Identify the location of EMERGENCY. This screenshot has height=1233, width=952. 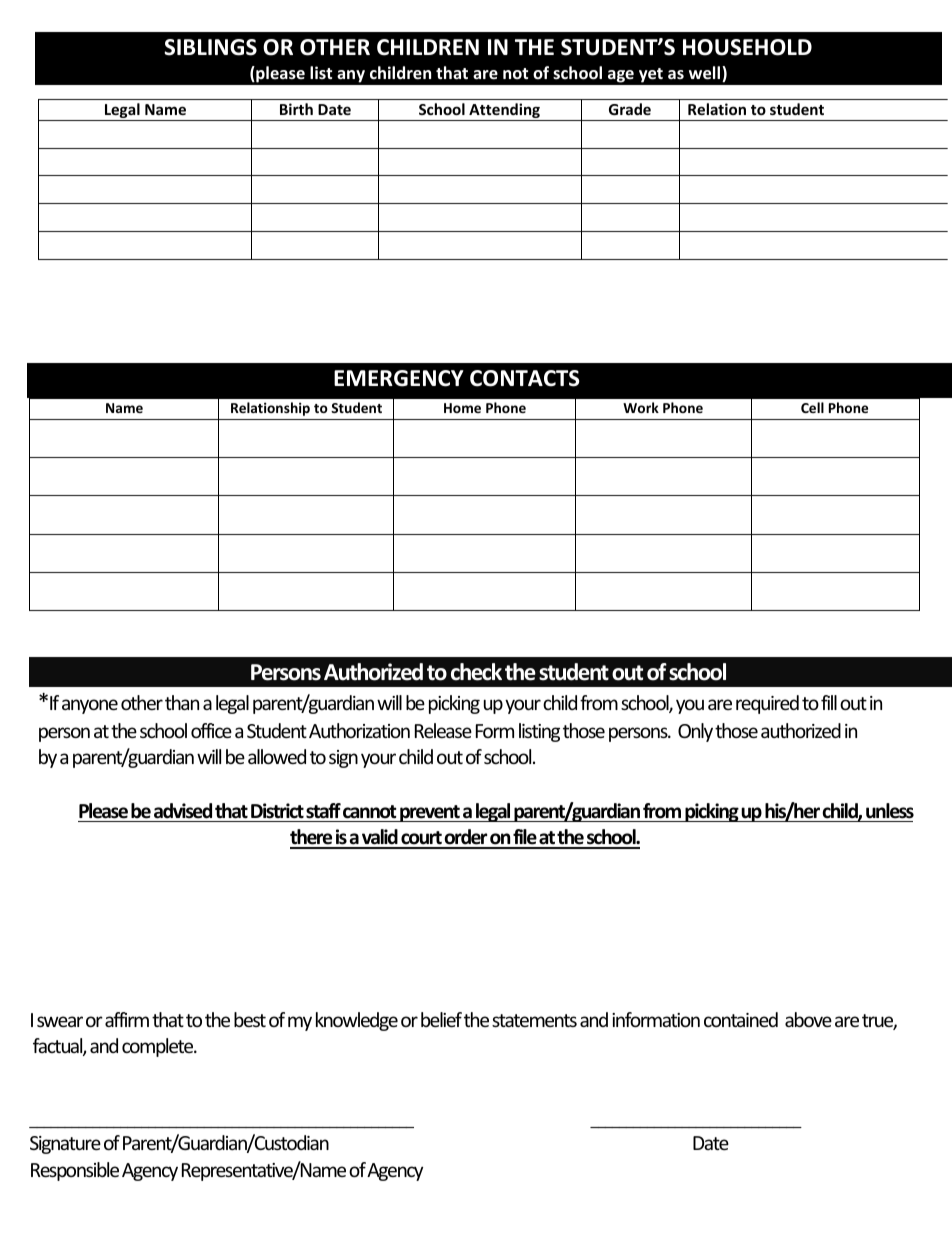
(399, 378).
